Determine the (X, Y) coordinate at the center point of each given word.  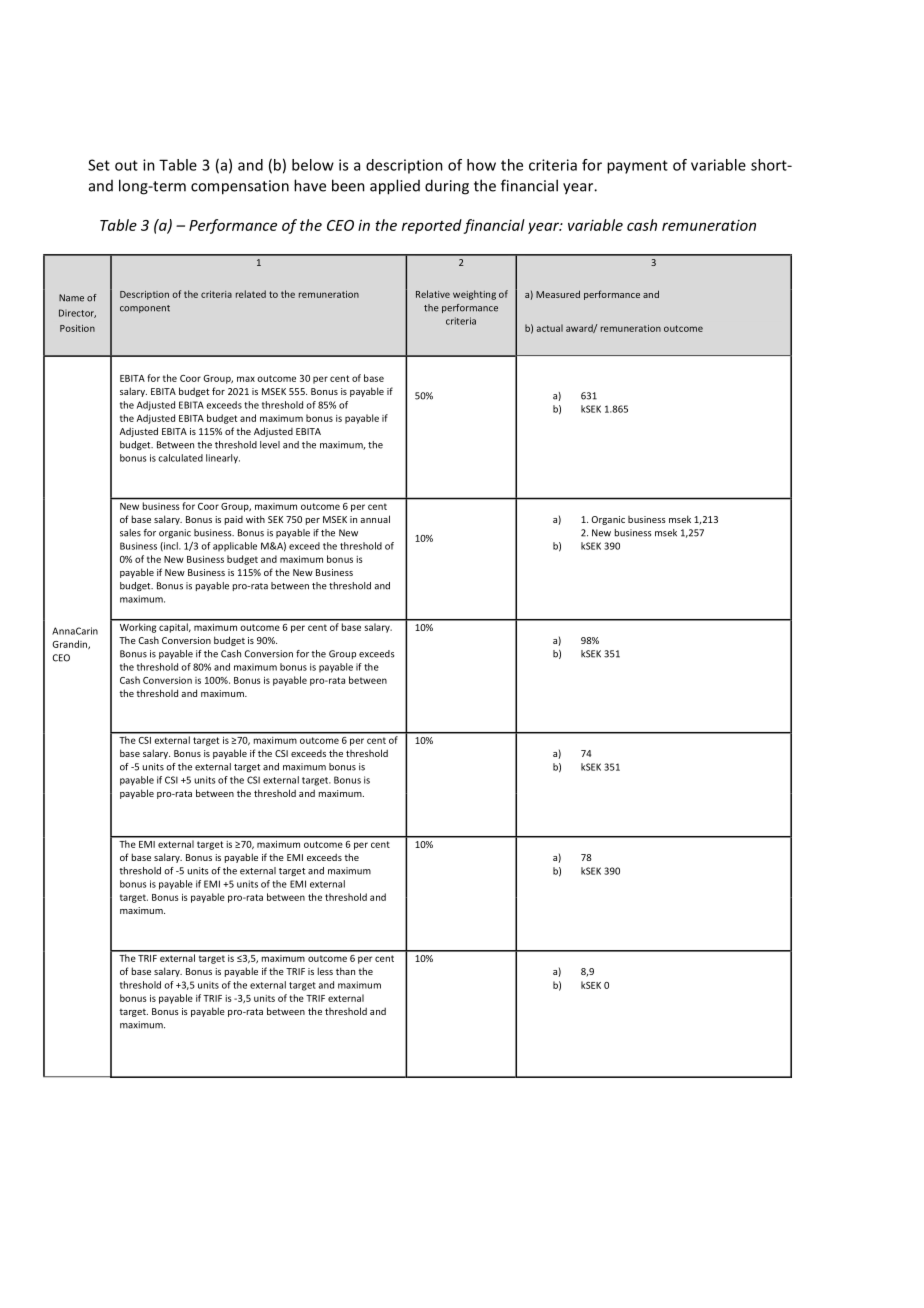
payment (637, 167)
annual (375, 519)
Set (99, 165)
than (345, 971)
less (325, 971)
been (348, 185)
